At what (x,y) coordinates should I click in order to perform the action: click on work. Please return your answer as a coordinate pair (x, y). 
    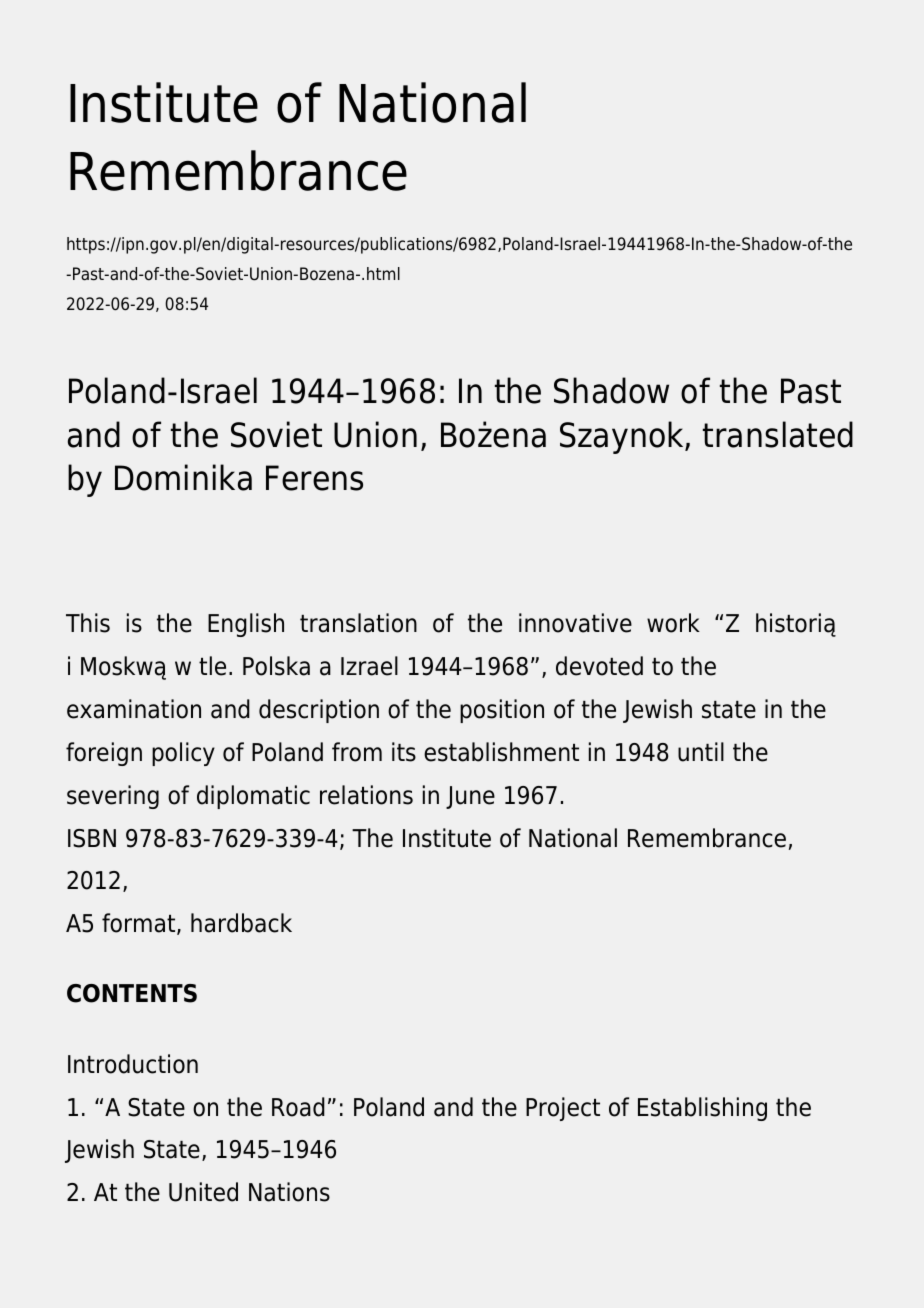
    Looking at the image, I should click on (673, 623).
